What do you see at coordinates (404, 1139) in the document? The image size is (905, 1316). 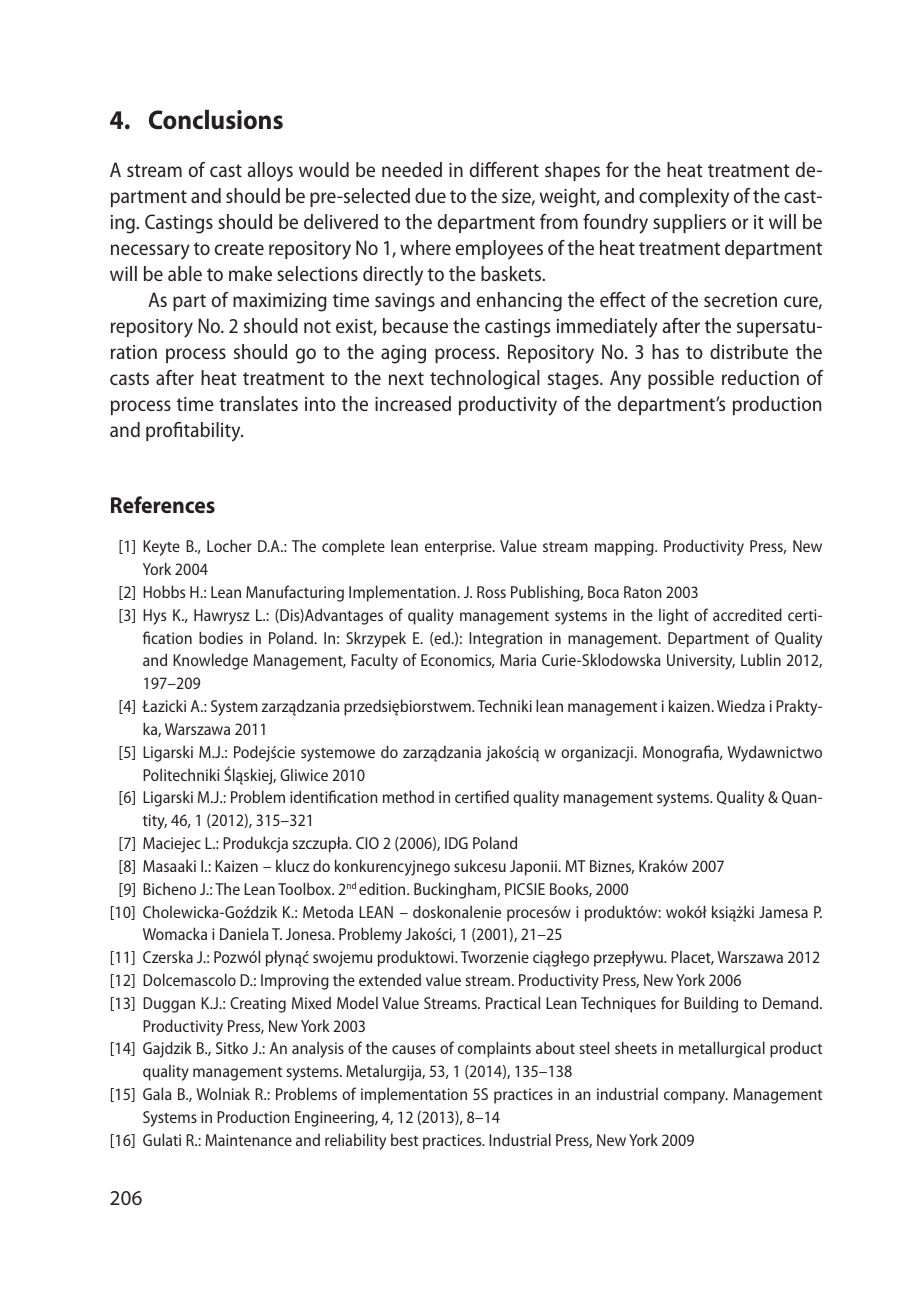 I see `best` at bounding box center [404, 1139].
